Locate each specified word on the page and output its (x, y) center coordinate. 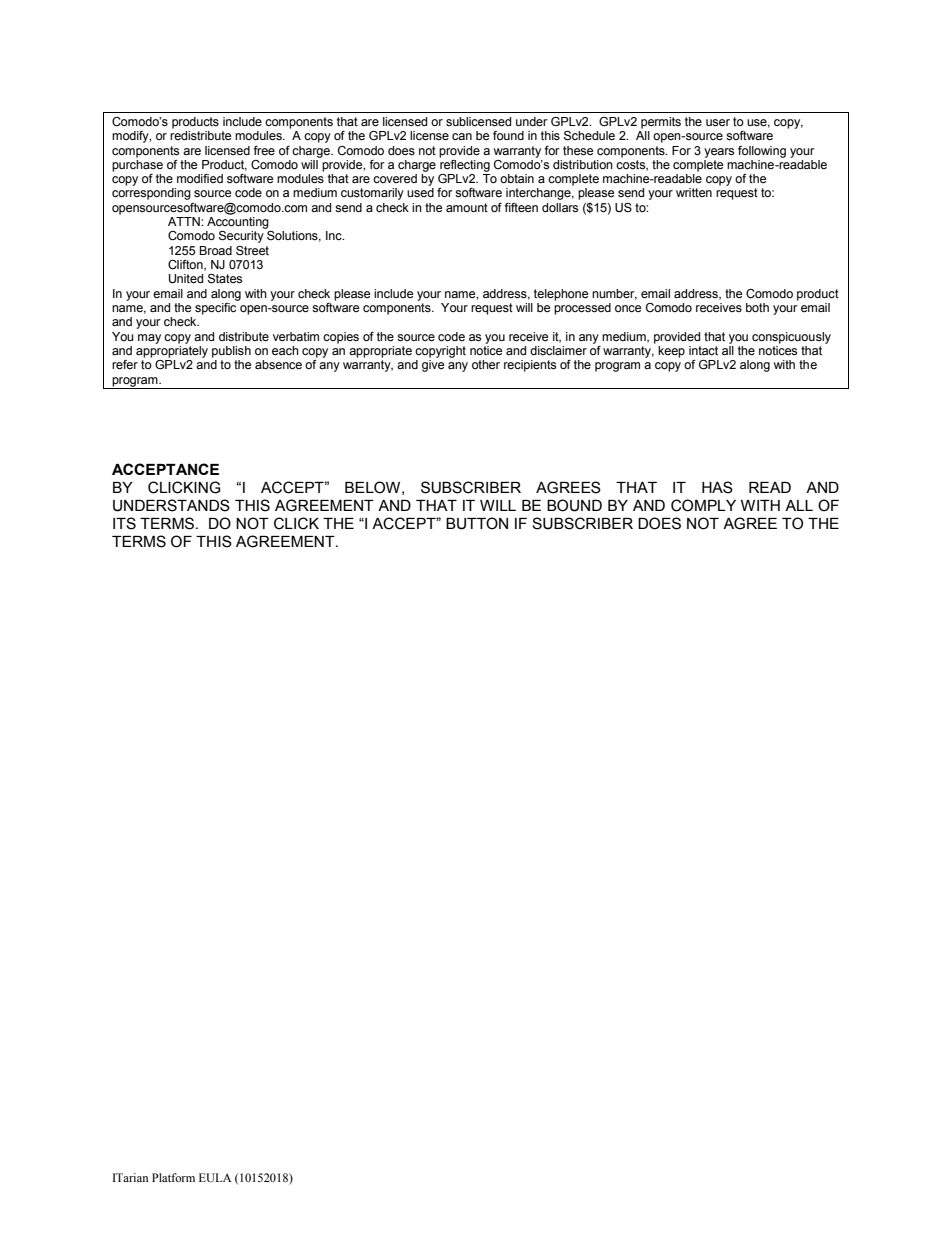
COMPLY (703, 505)
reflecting (465, 164)
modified (200, 178)
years (719, 153)
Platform (173, 1177)
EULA (215, 1178)
